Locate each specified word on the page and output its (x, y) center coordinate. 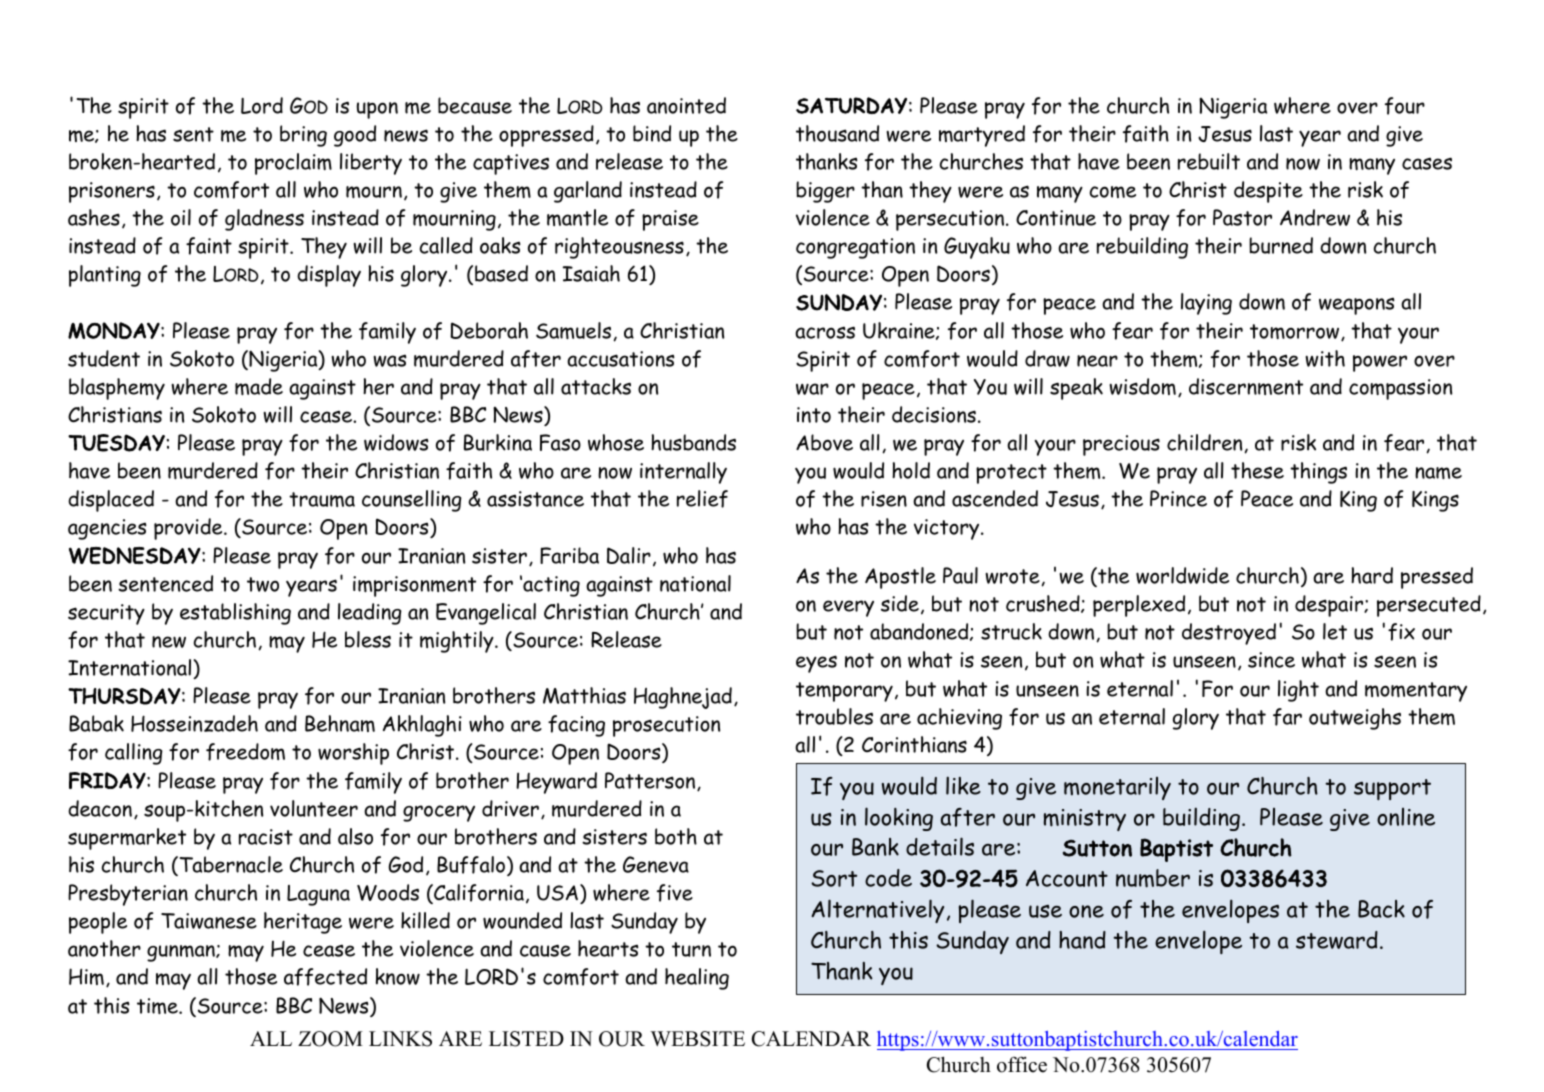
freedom (245, 752)
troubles (834, 716)
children (1206, 443)
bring (303, 136)
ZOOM (330, 1039)
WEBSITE (697, 1039)
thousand (837, 133)
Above (824, 442)
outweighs (1355, 719)
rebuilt (1209, 161)
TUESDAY (116, 443)
